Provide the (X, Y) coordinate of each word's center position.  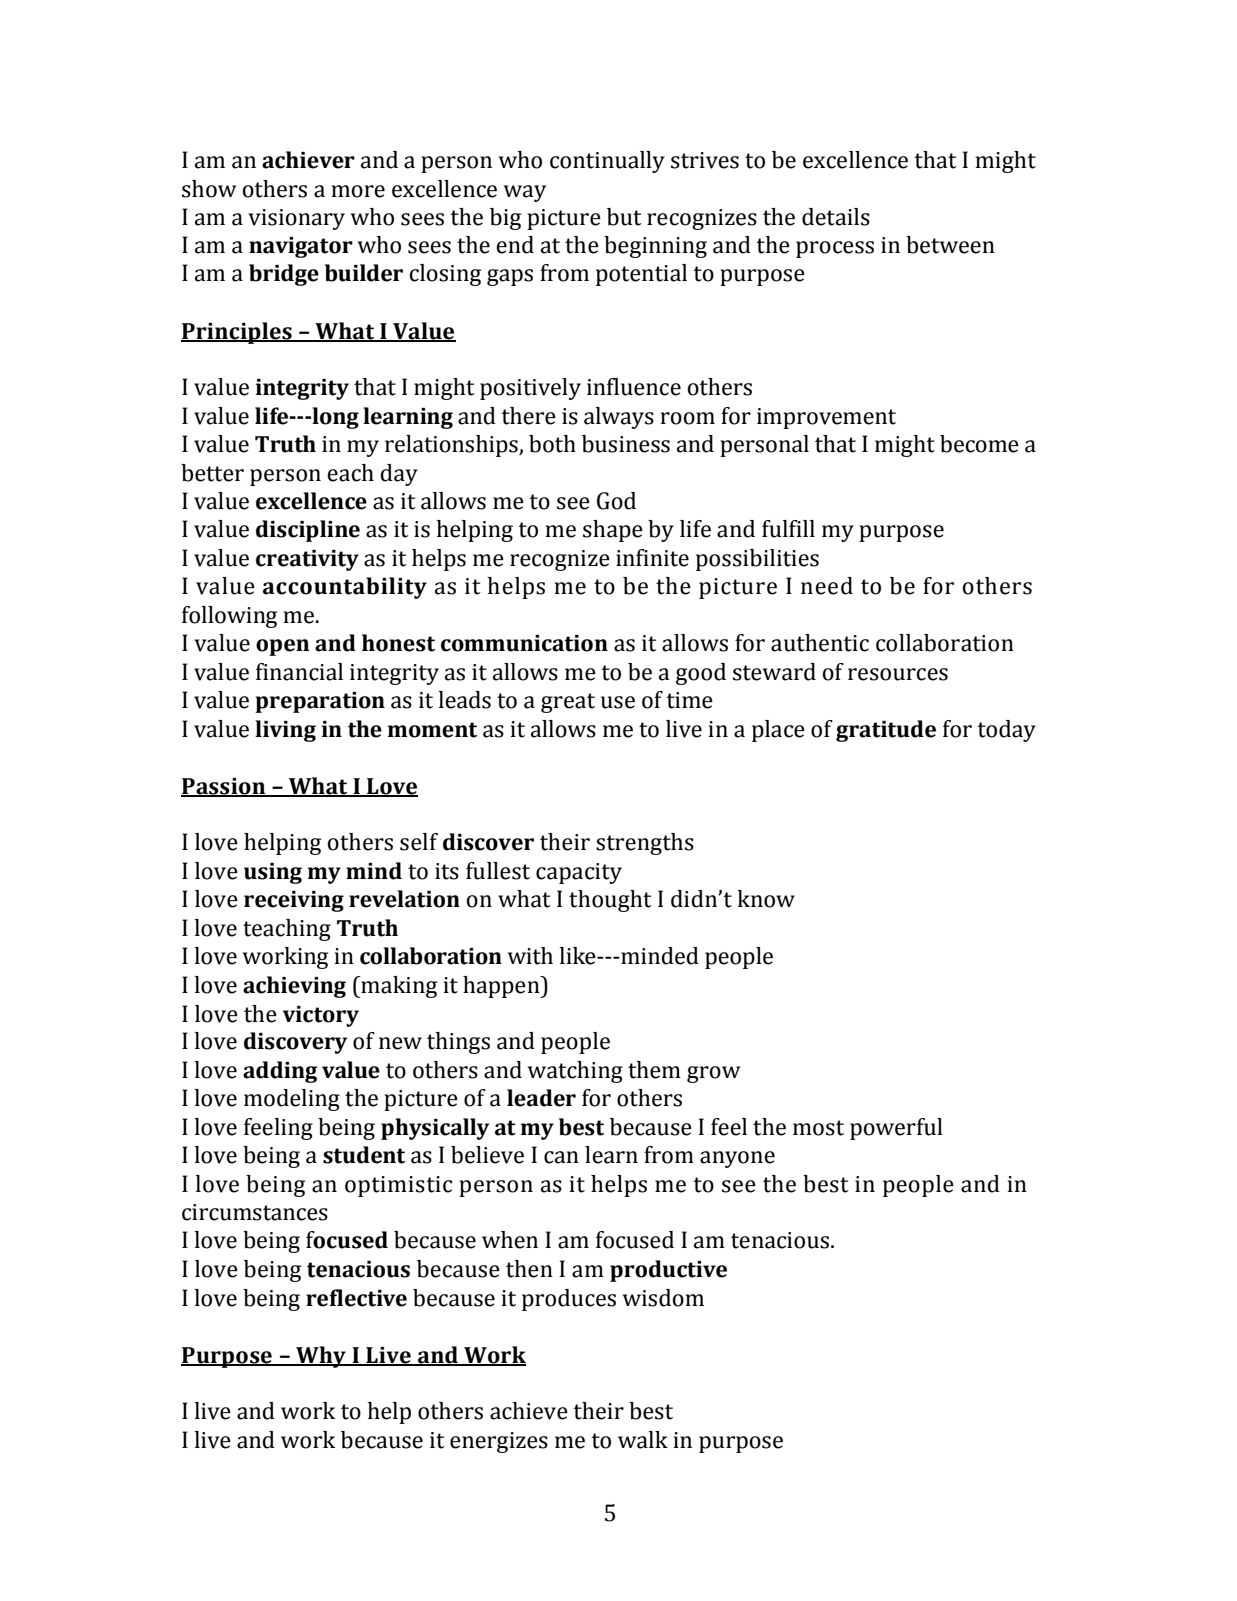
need (827, 586)
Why (321, 1357)
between (950, 245)
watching (575, 1072)
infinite (652, 558)
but (624, 217)
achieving (294, 987)
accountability (345, 588)
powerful (896, 1129)
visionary (296, 219)
